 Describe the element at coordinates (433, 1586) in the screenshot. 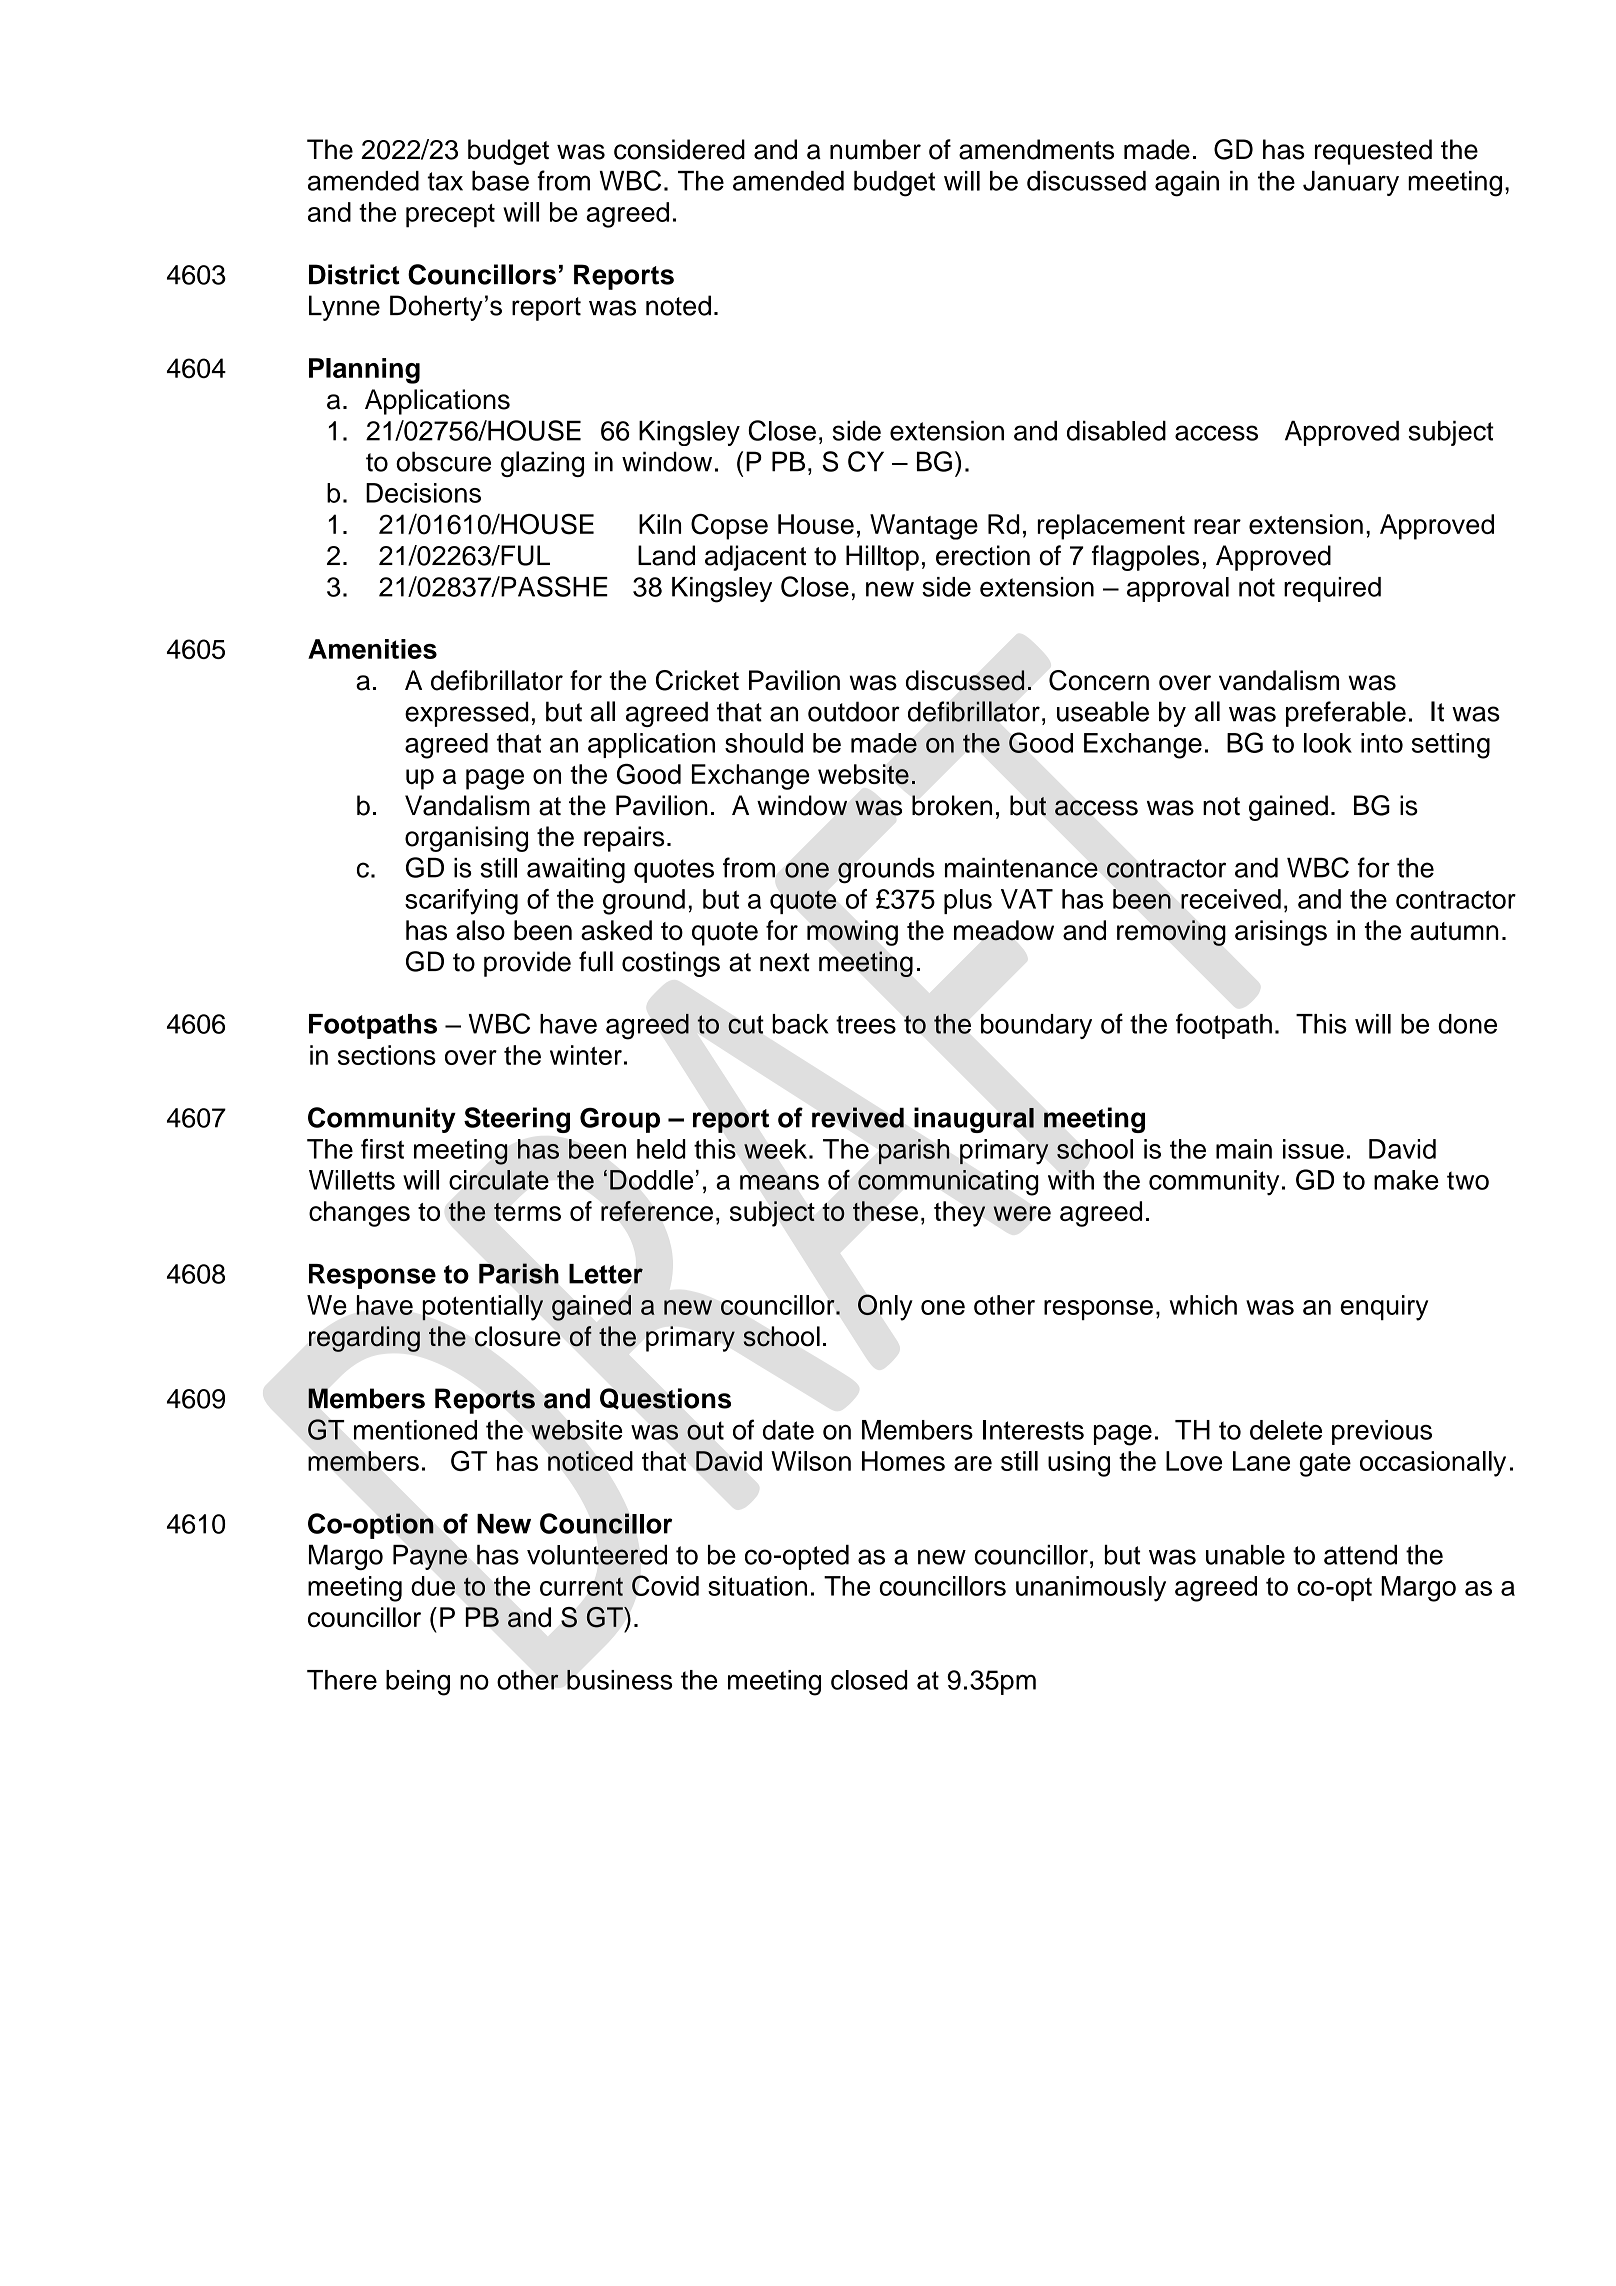

I see `due` at that location.
